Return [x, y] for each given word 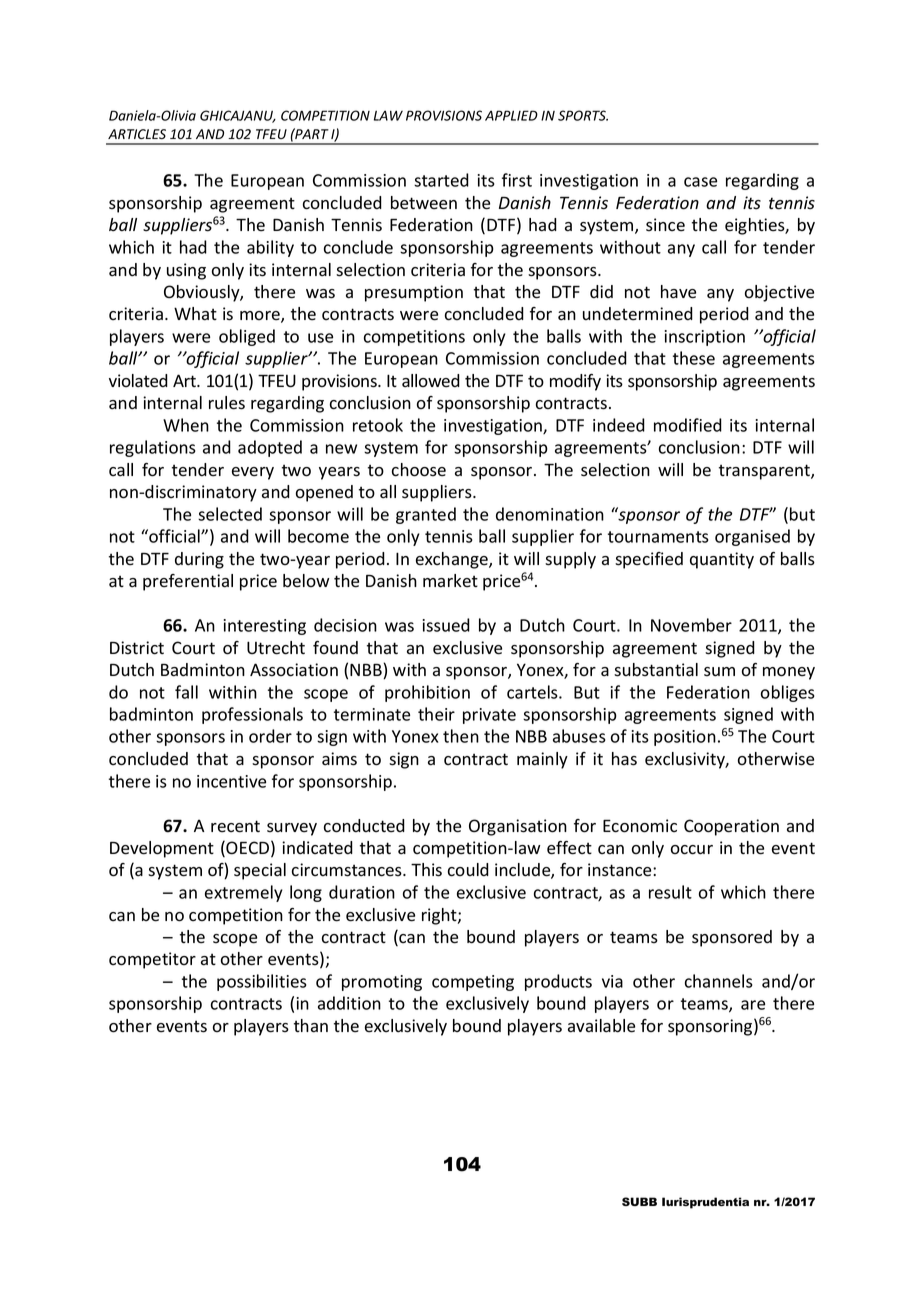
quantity [722, 560]
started [441, 180]
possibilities [262, 982]
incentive [231, 781]
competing [473, 983]
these [694, 358]
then [461, 736]
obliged [247, 337]
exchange [453, 560]
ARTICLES [137, 134]
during [199, 560]
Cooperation [731, 827]
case [700, 182]
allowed [431, 381]
